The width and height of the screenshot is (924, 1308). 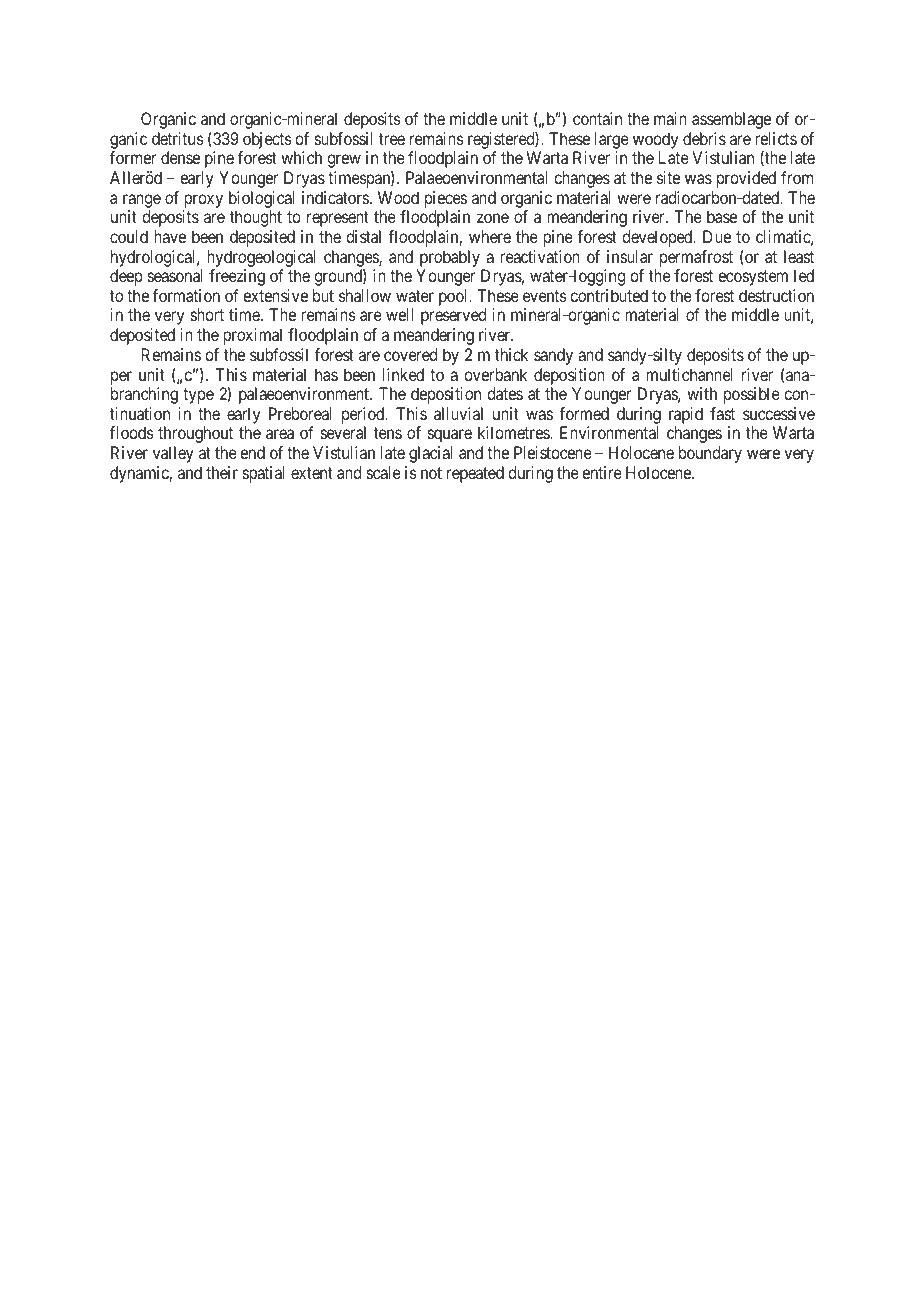 I want to click on tree, so click(x=392, y=139).
